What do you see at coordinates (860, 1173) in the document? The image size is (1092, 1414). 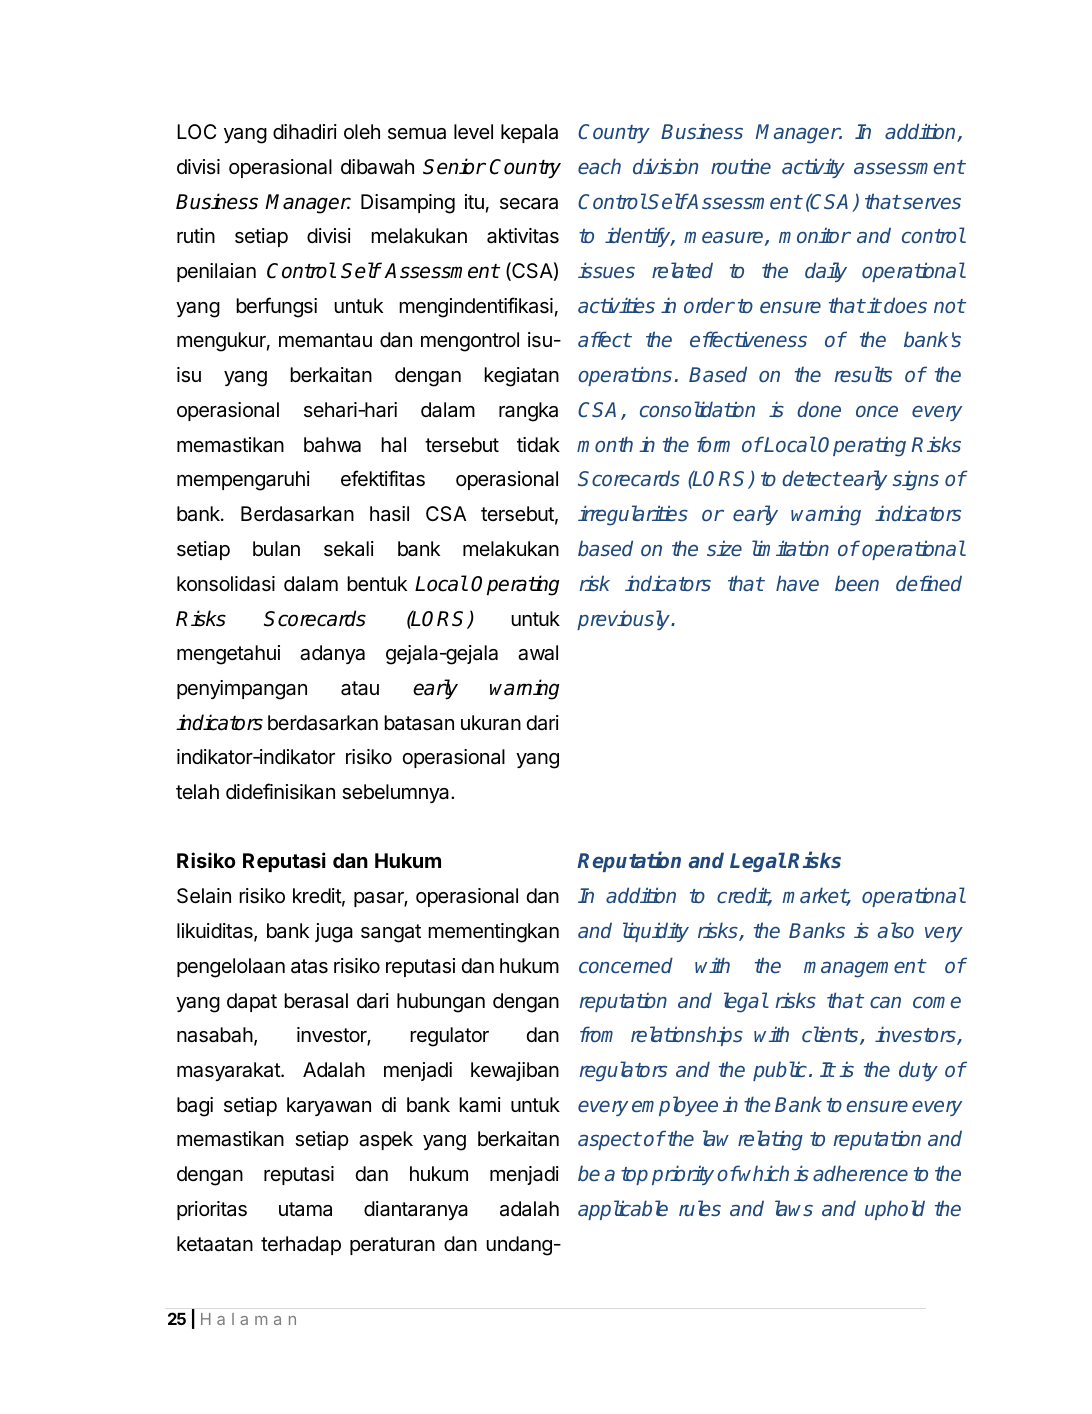 I see `adherence` at bounding box center [860, 1173].
